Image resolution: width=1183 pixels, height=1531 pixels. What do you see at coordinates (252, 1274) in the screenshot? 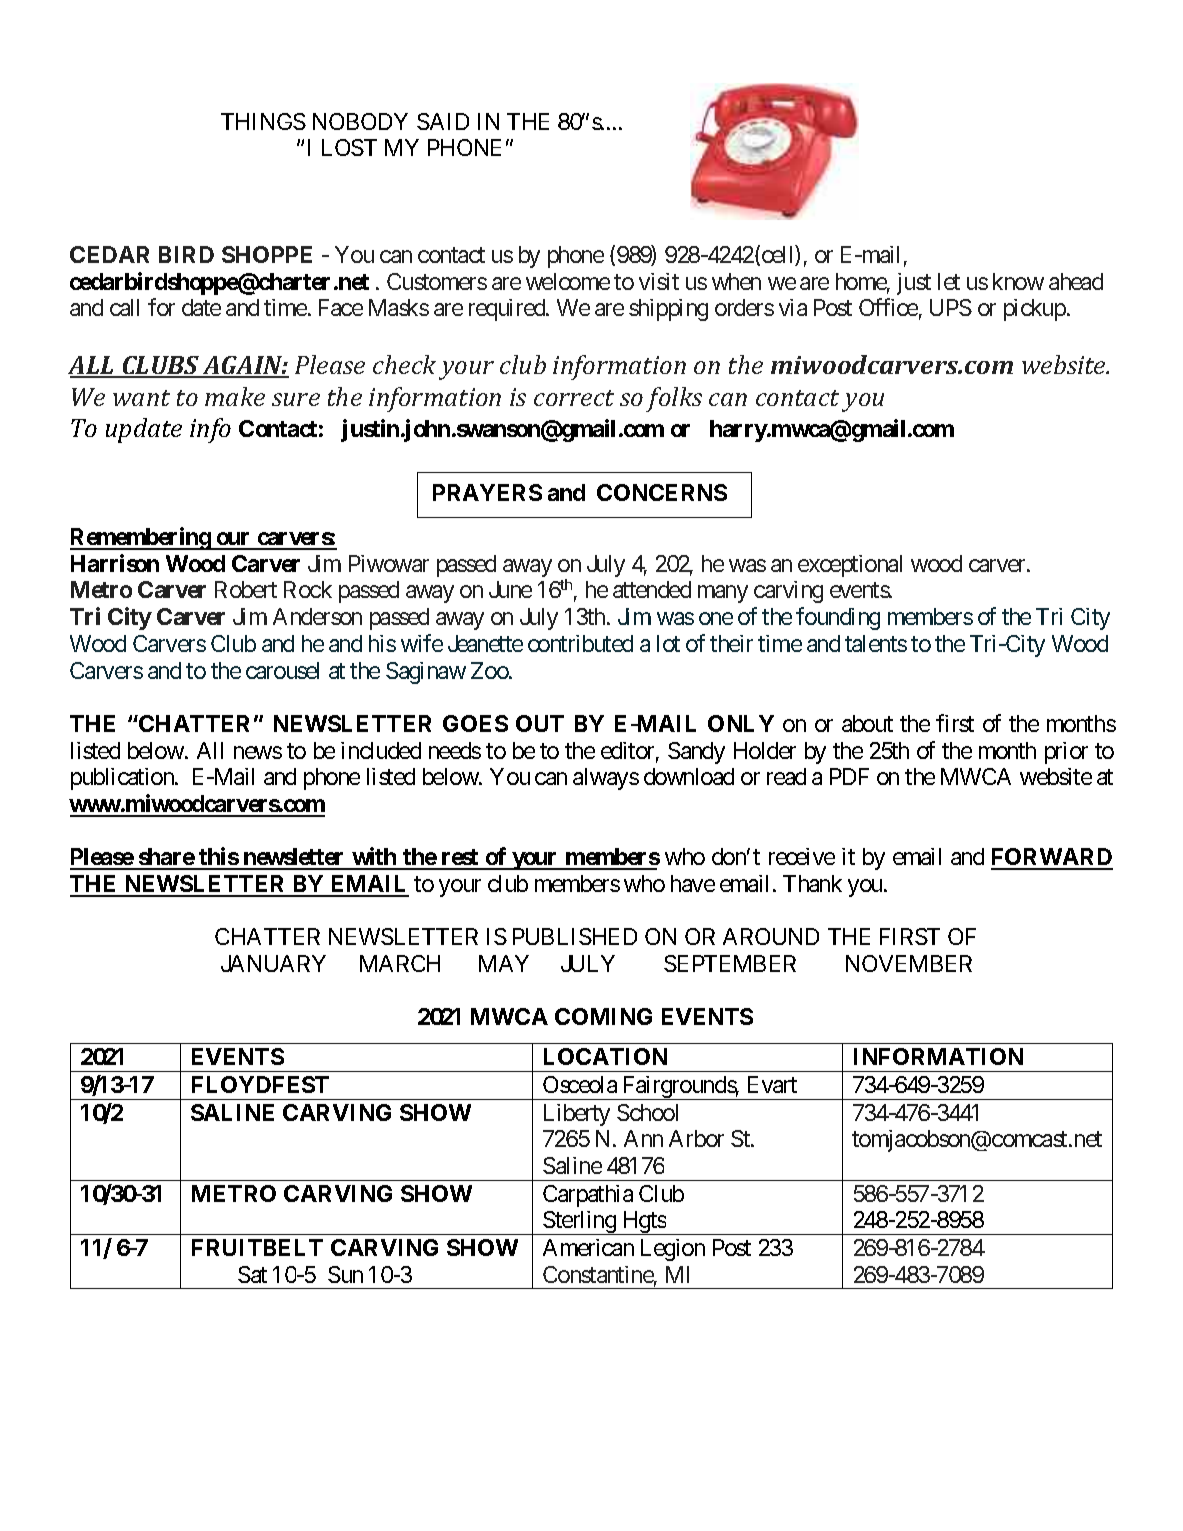
I see `Sat` at bounding box center [252, 1274].
